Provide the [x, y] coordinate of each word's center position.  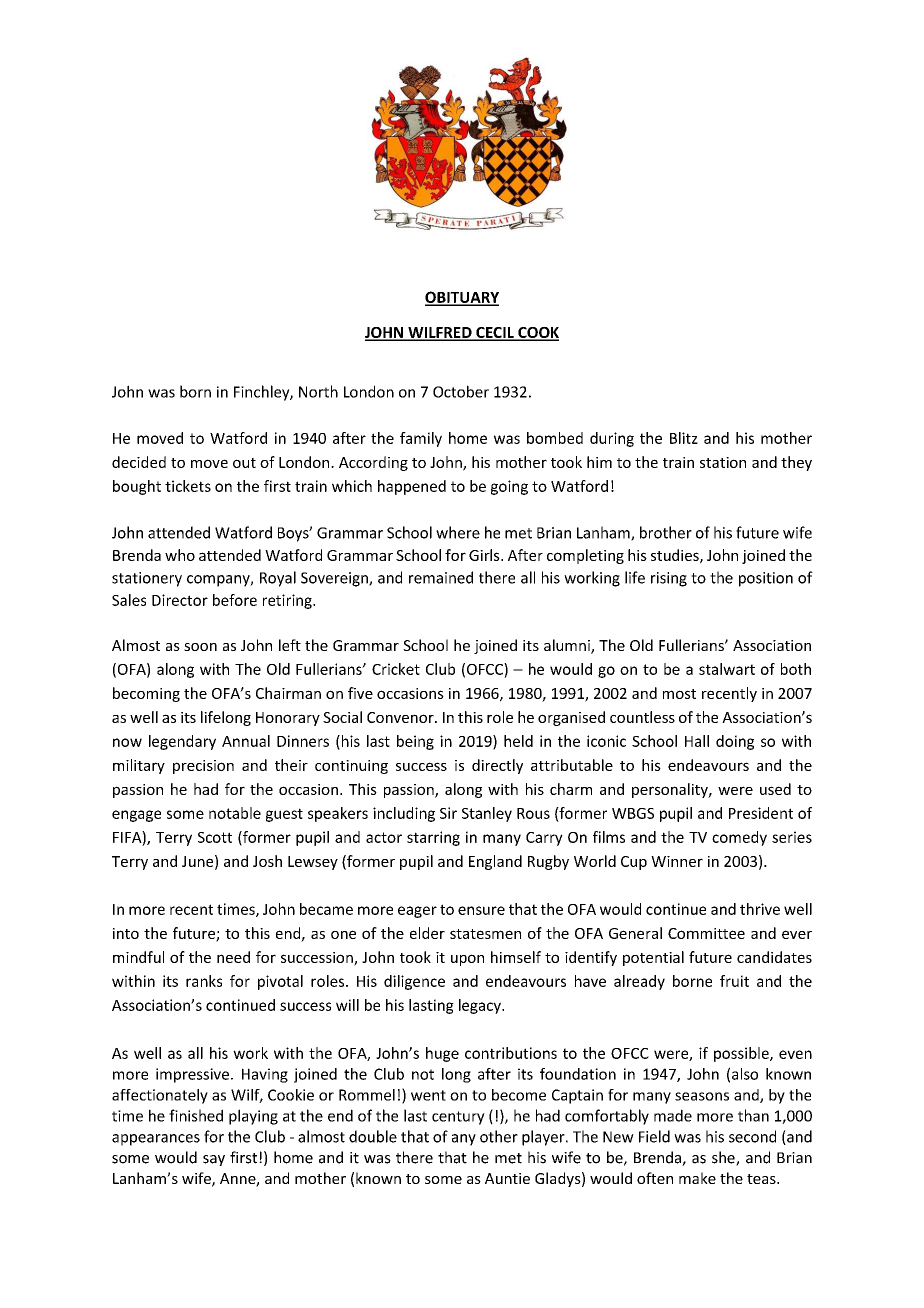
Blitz [684, 438]
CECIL [495, 333]
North [318, 391]
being [415, 742]
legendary [182, 742]
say [214, 1160]
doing [735, 742]
